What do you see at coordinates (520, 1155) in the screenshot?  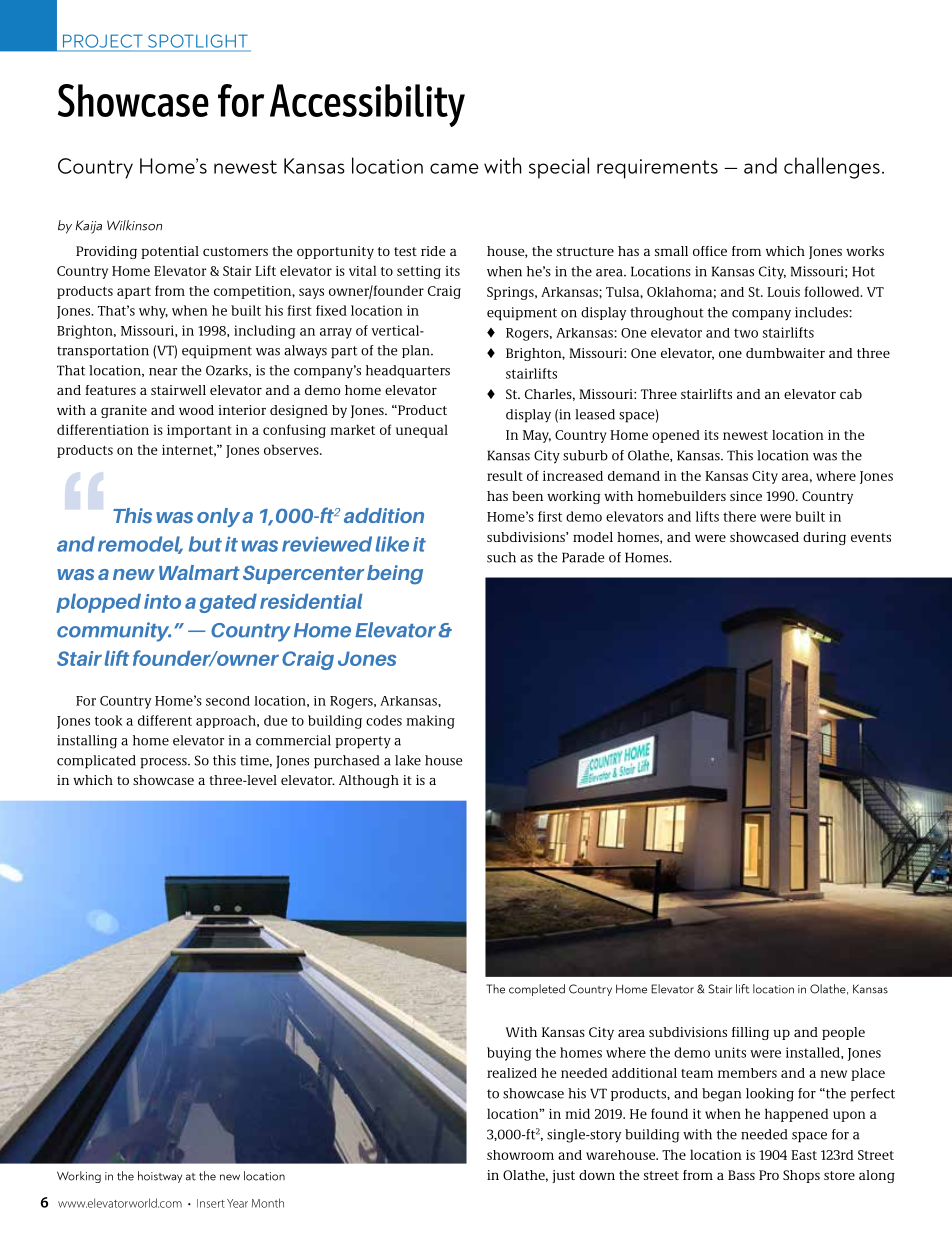 I see `showroom` at bounding box center [520, 1155].
